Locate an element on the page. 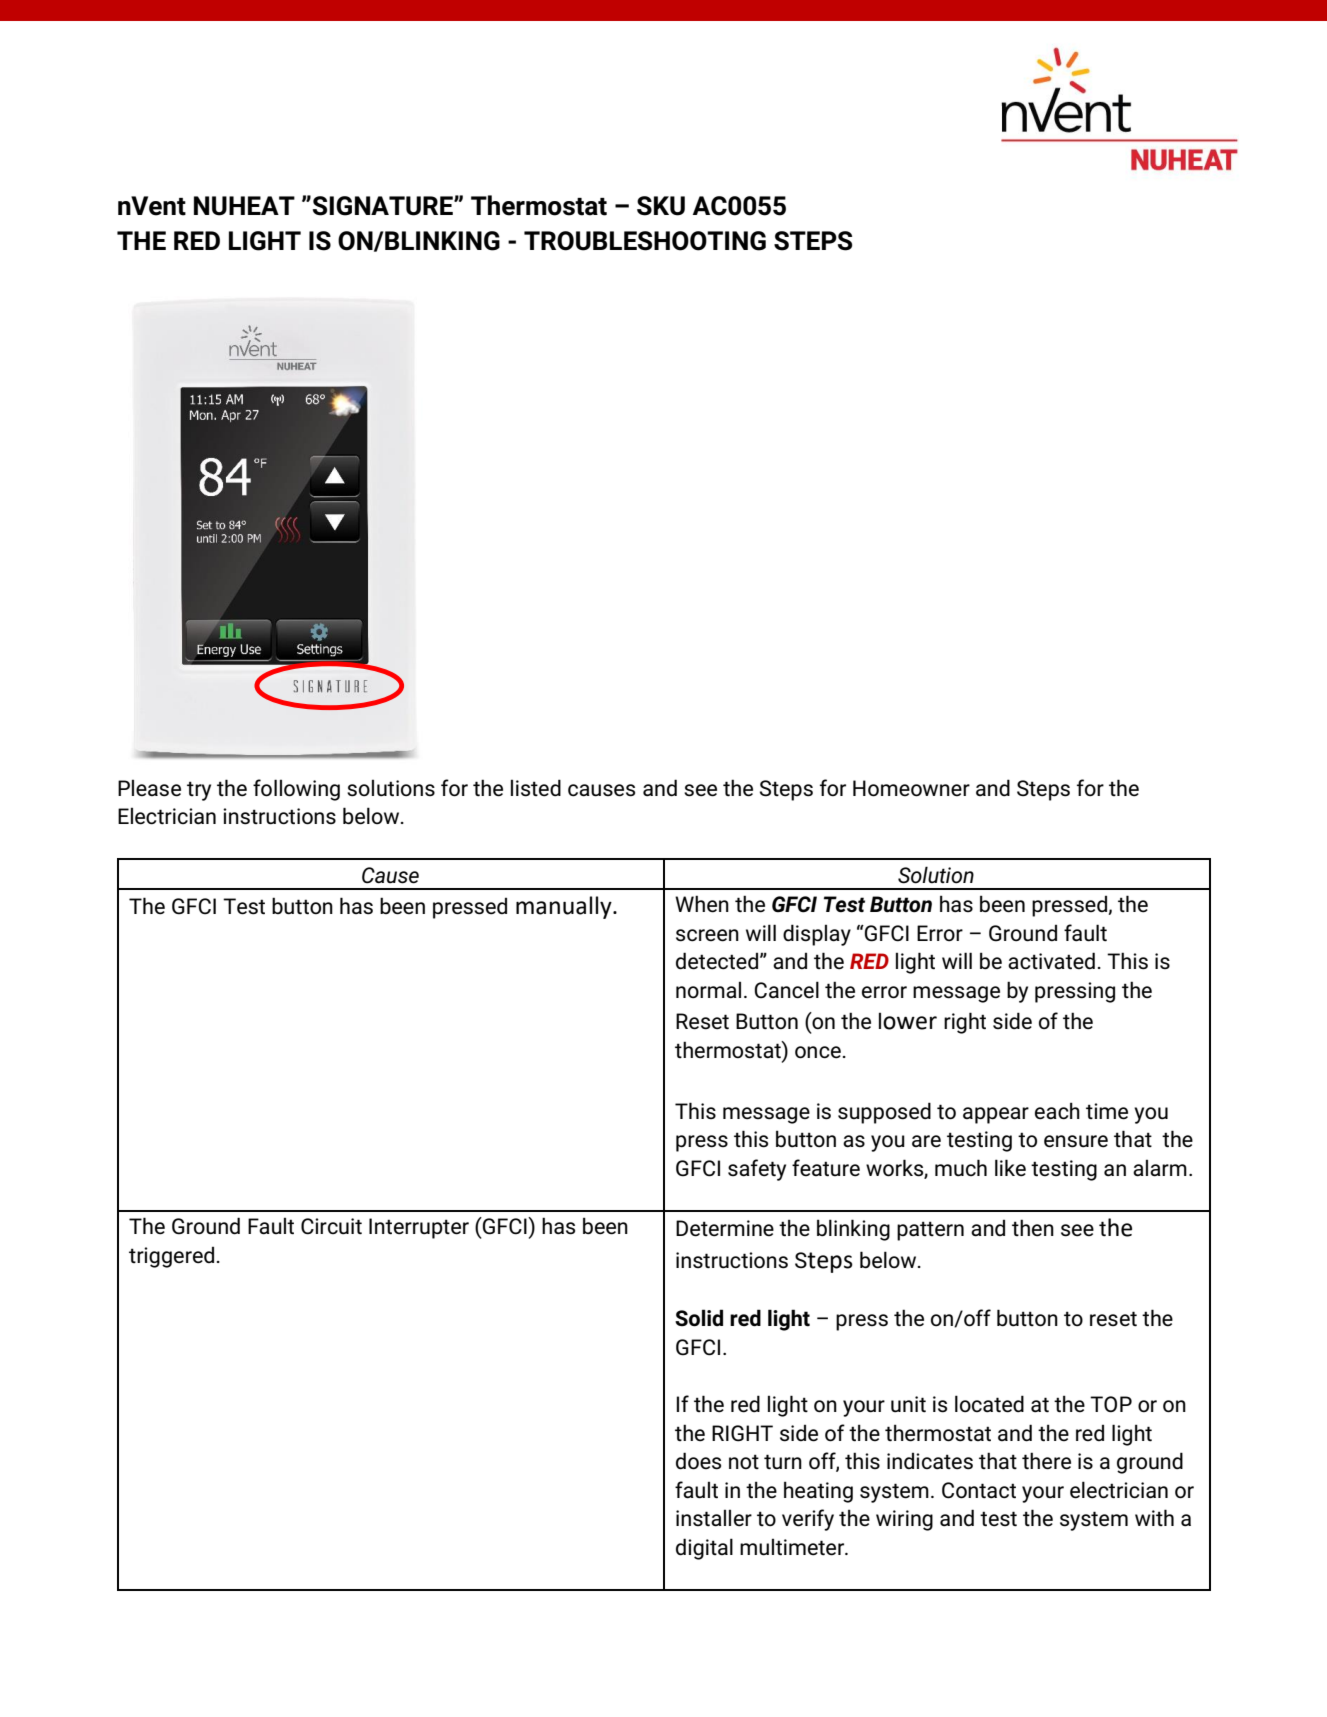 Image resolution: width=1327 pixels, height=1717 pixels. Circuit is located at coordinates (331, 1226).
